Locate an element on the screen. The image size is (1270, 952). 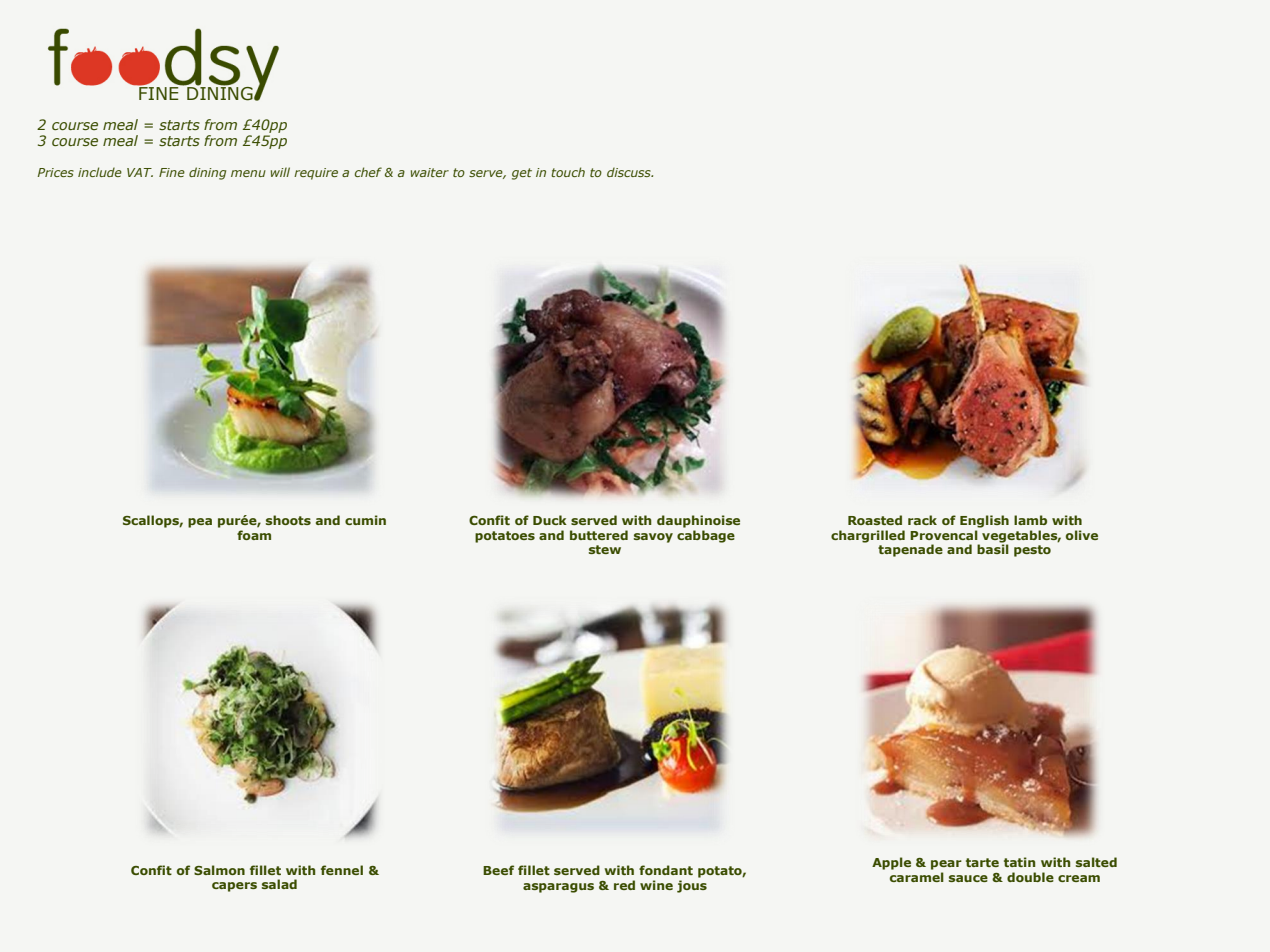
foam is located at coordinates (254, 535).
